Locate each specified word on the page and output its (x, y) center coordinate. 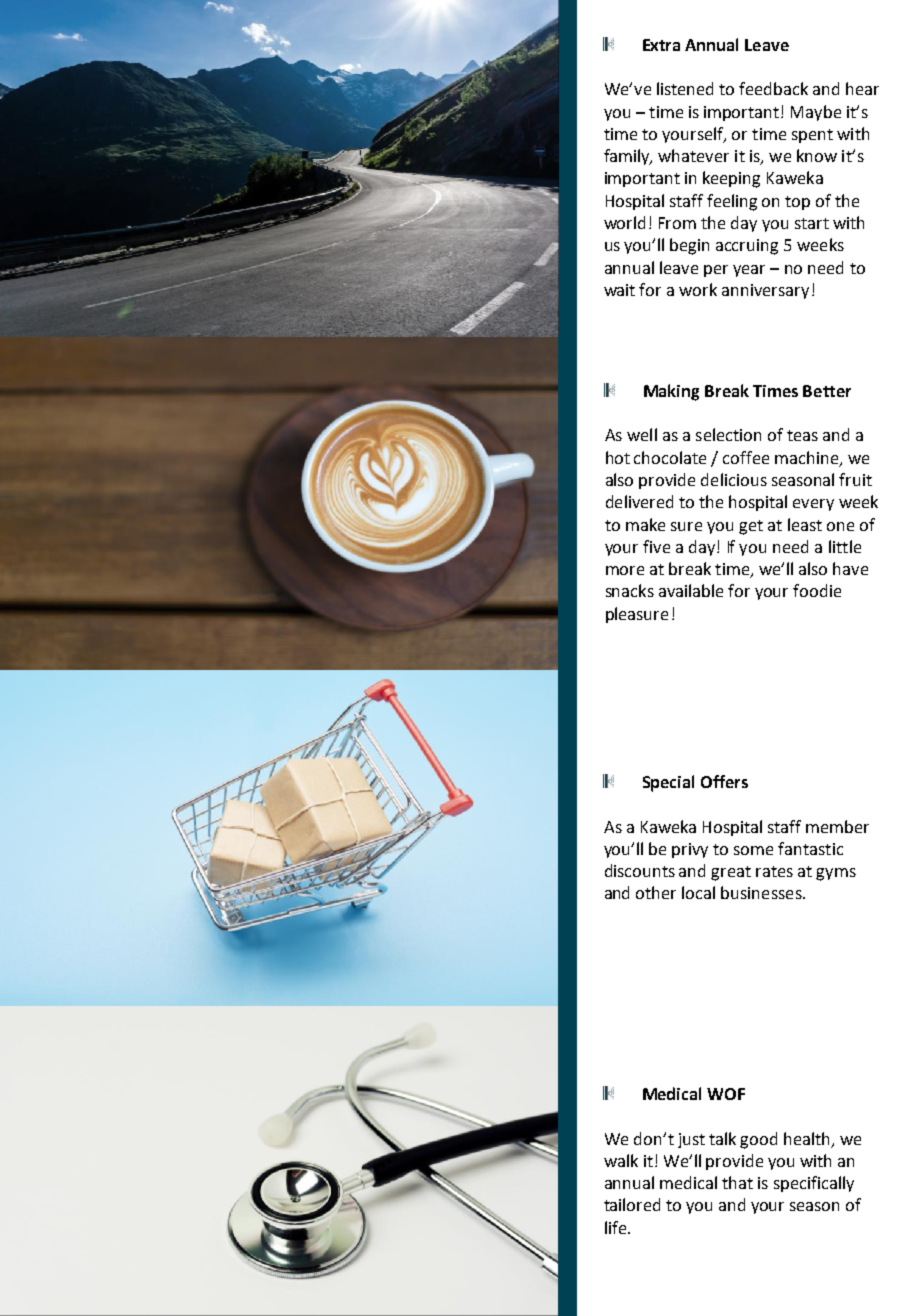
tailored (632, 1204)
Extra (661, 45)
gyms (836, 874)
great (731, 873)
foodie (817, 590)
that (737, 1182)
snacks (630, 590)
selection (728, 434)
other (656, 892)
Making (671, 392)
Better (827, 391)
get (751, 527)
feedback (773, 88)
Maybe (816, 113)
